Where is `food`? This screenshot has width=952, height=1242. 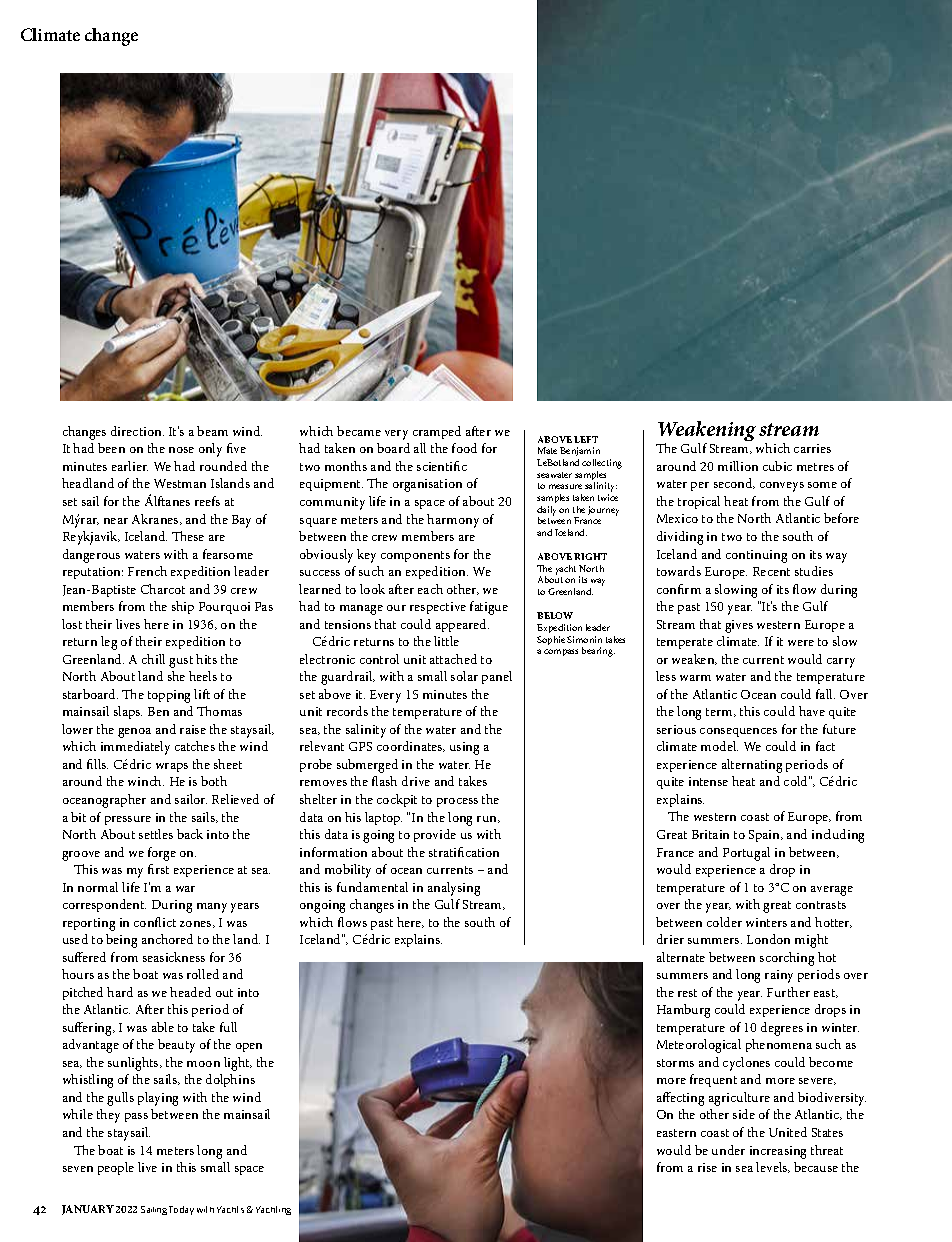
food is located at coordinates (464, 448).
